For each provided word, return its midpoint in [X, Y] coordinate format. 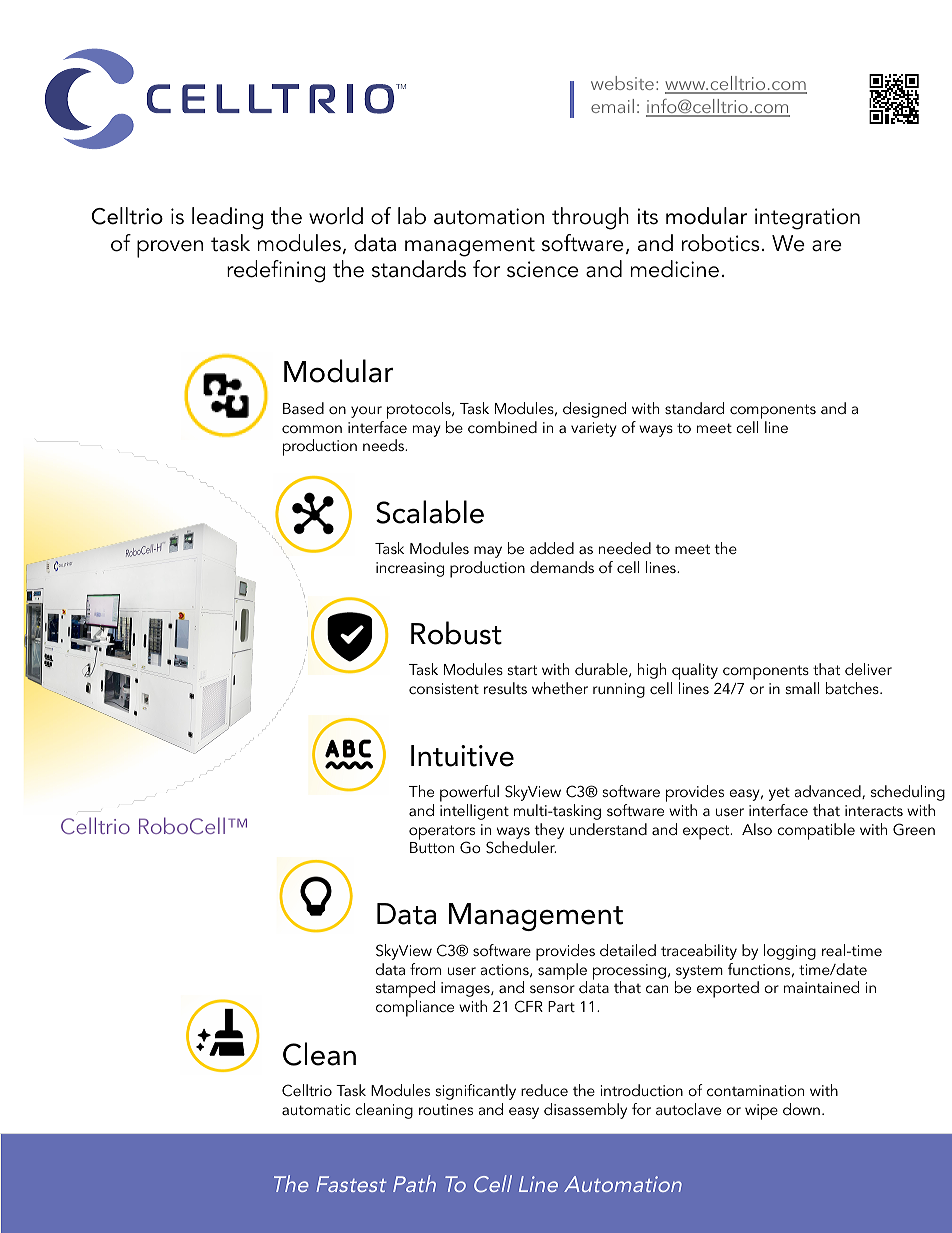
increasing [410, 569]
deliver [868, 669]
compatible [816, 831]
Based [303, 408]
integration [807, 219]
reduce [544, 1090]
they [549, 831]
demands [562, 567]
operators [442, 833]
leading [227, 218]
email [612, 106]
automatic [316, 1109]
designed [594, 410]
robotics [721, 243]
